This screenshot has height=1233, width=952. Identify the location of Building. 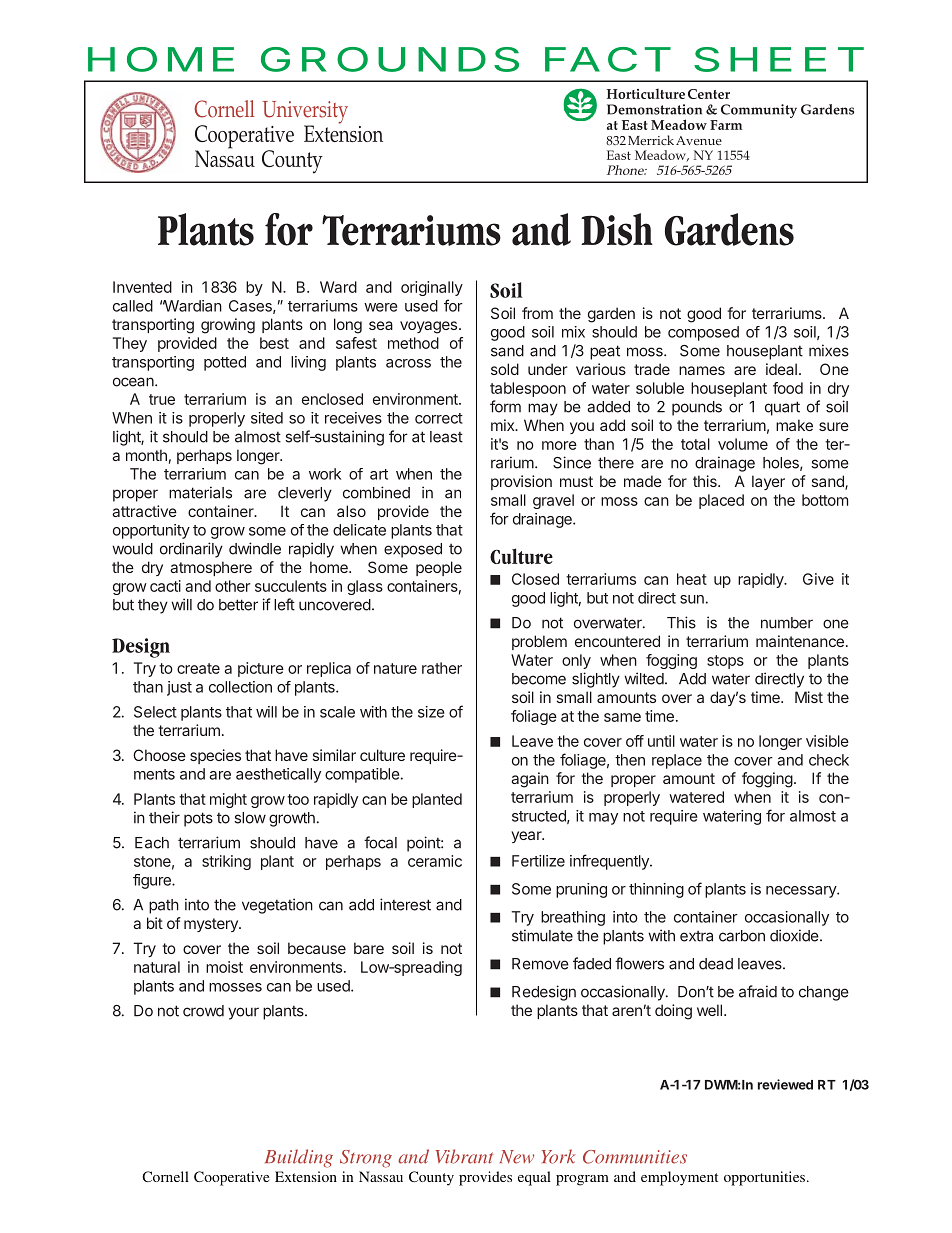
(299, 1158).
